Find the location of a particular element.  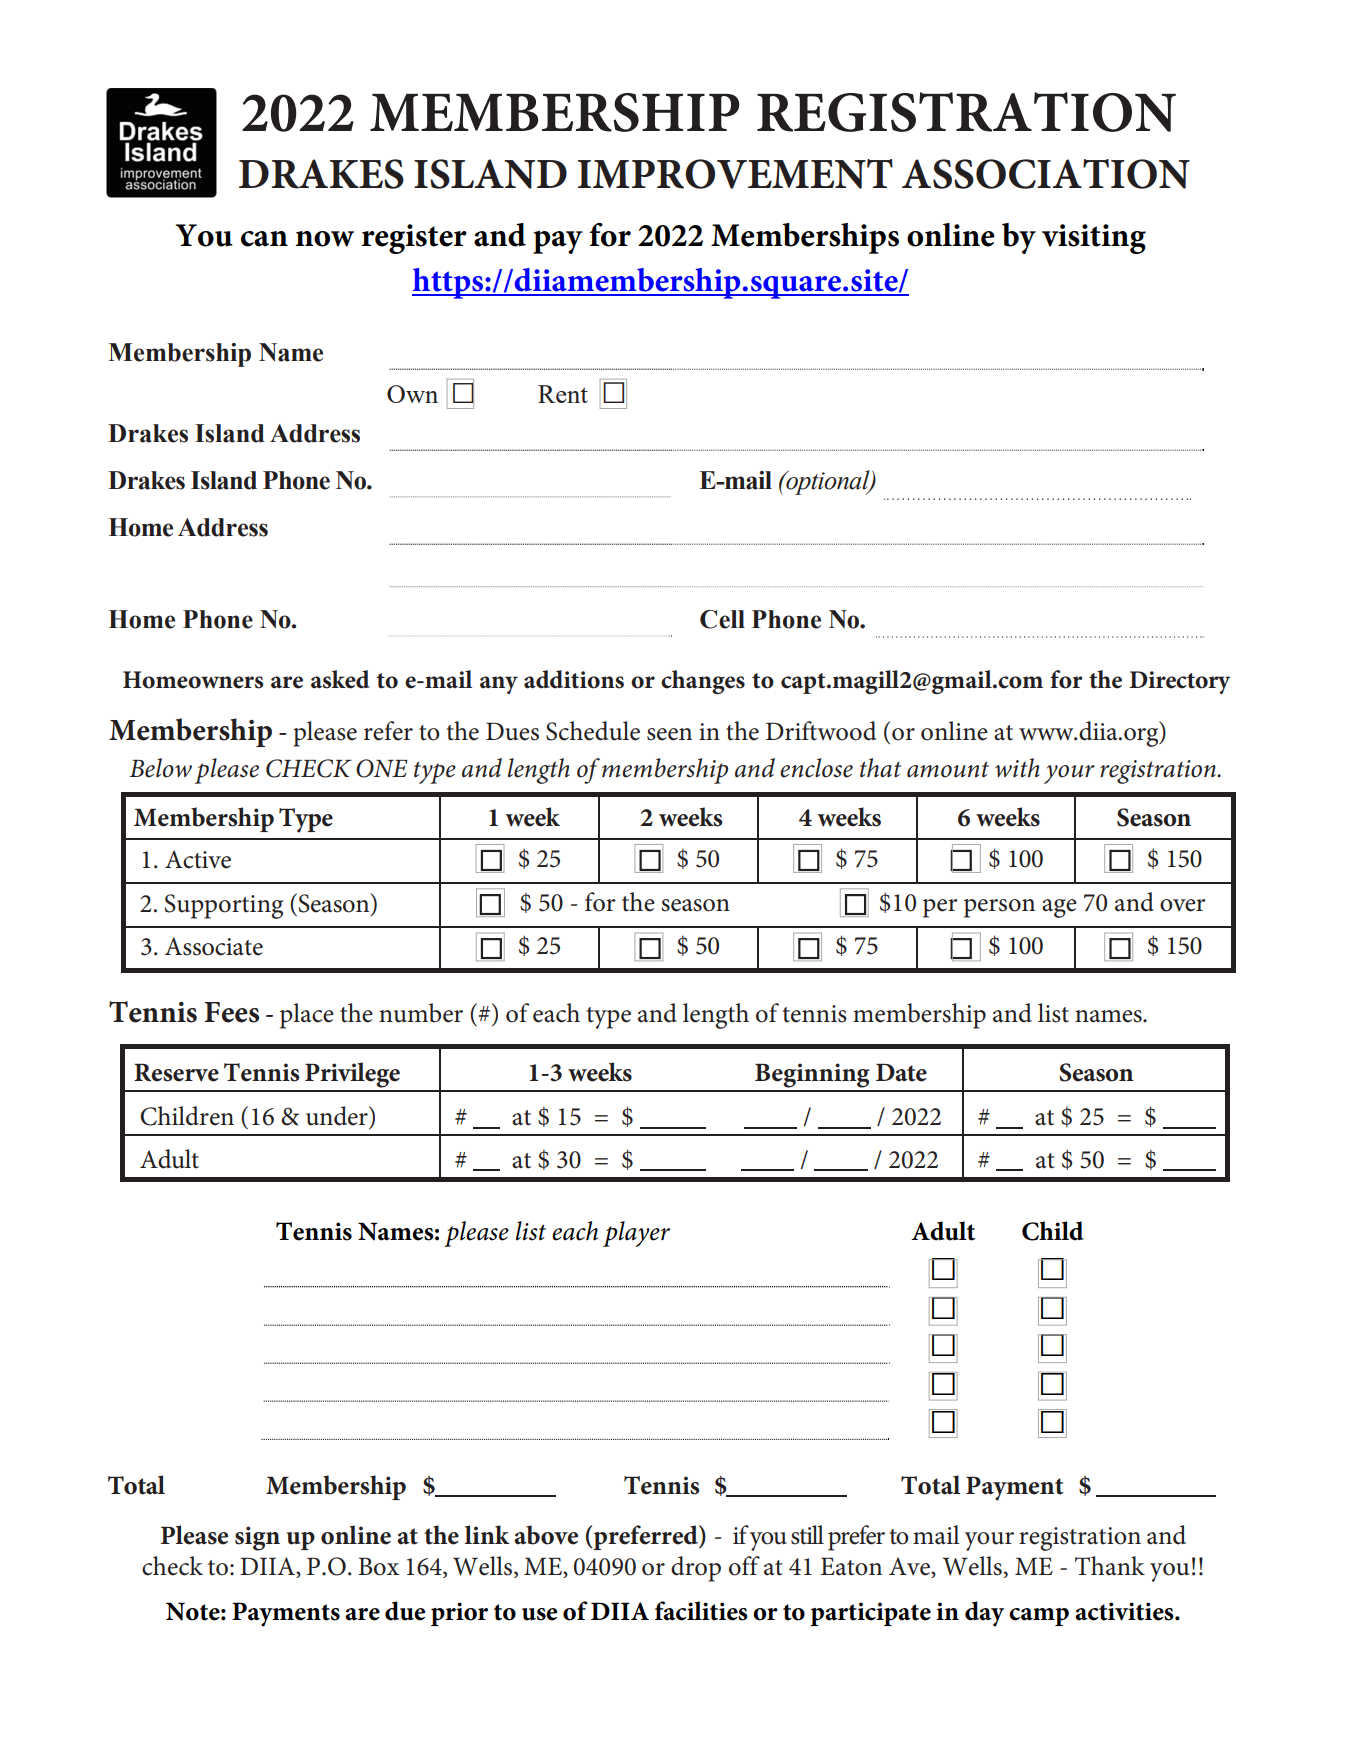

seen is located at coordinates (669, 734).
